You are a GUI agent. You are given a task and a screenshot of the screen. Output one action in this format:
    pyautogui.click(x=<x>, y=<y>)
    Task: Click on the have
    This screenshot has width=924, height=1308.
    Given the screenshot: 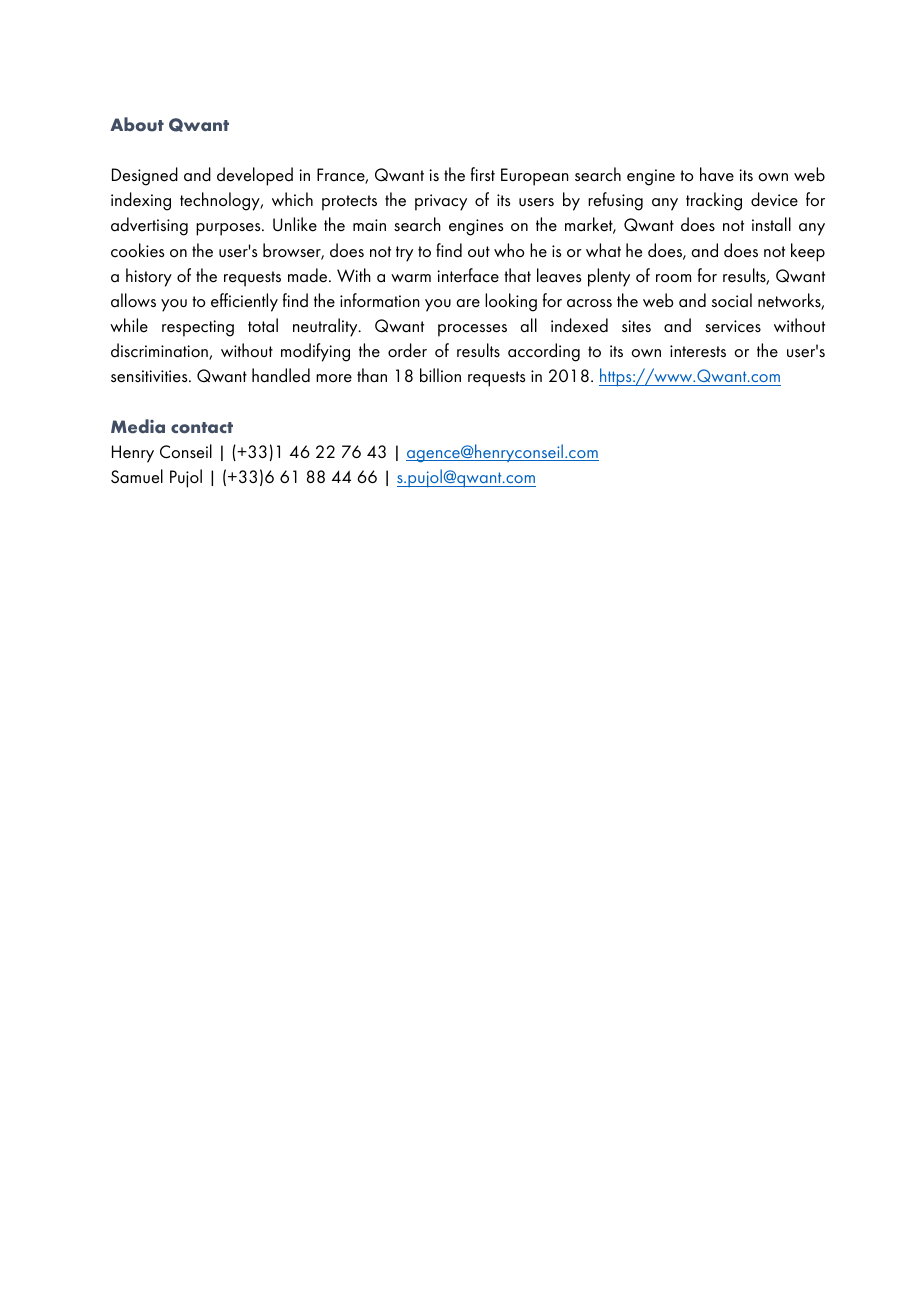 What is the action you would take?
    pyautogui.click(x=717, y=174)
